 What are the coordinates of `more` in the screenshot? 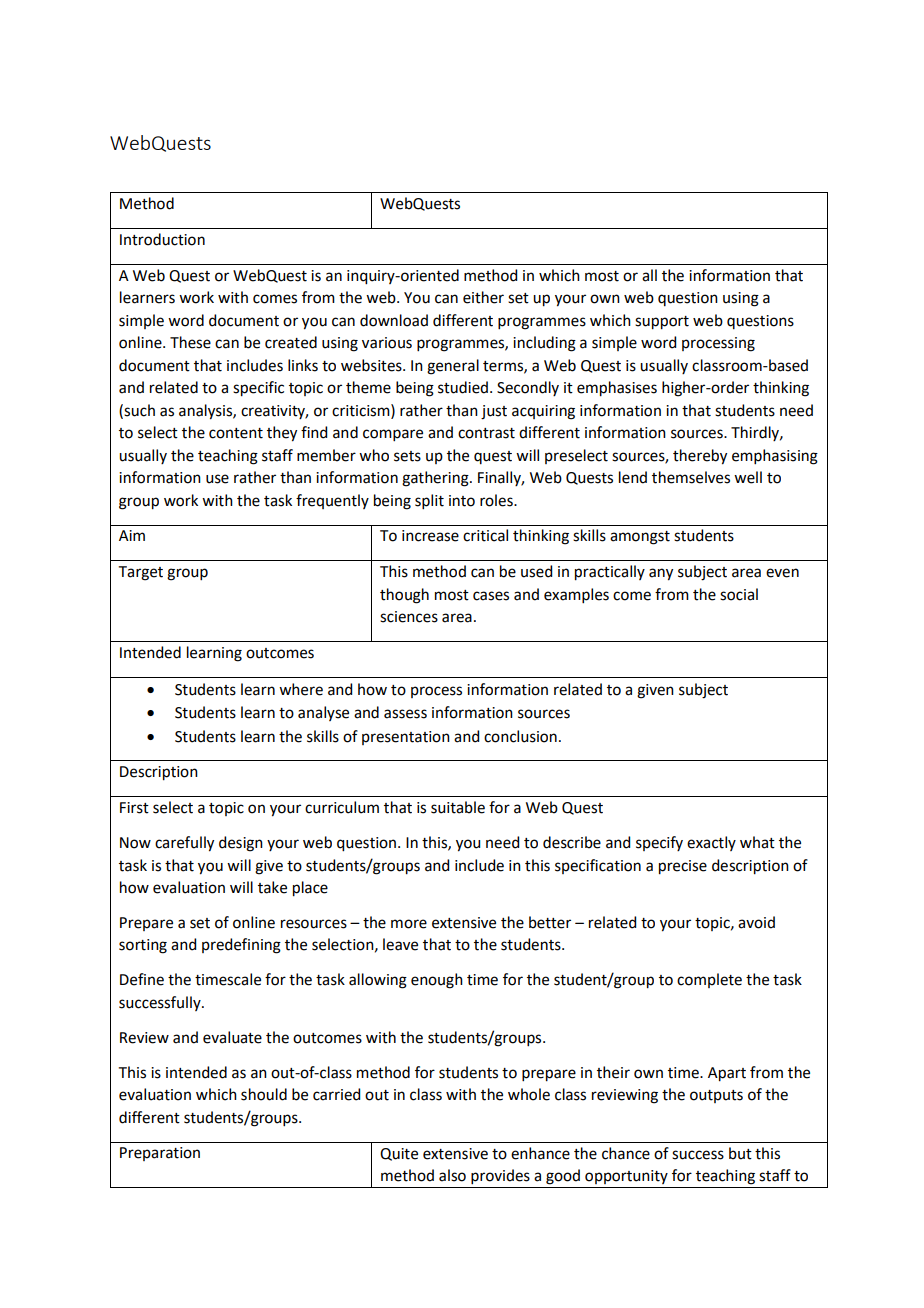 It's located at (409, 924).
